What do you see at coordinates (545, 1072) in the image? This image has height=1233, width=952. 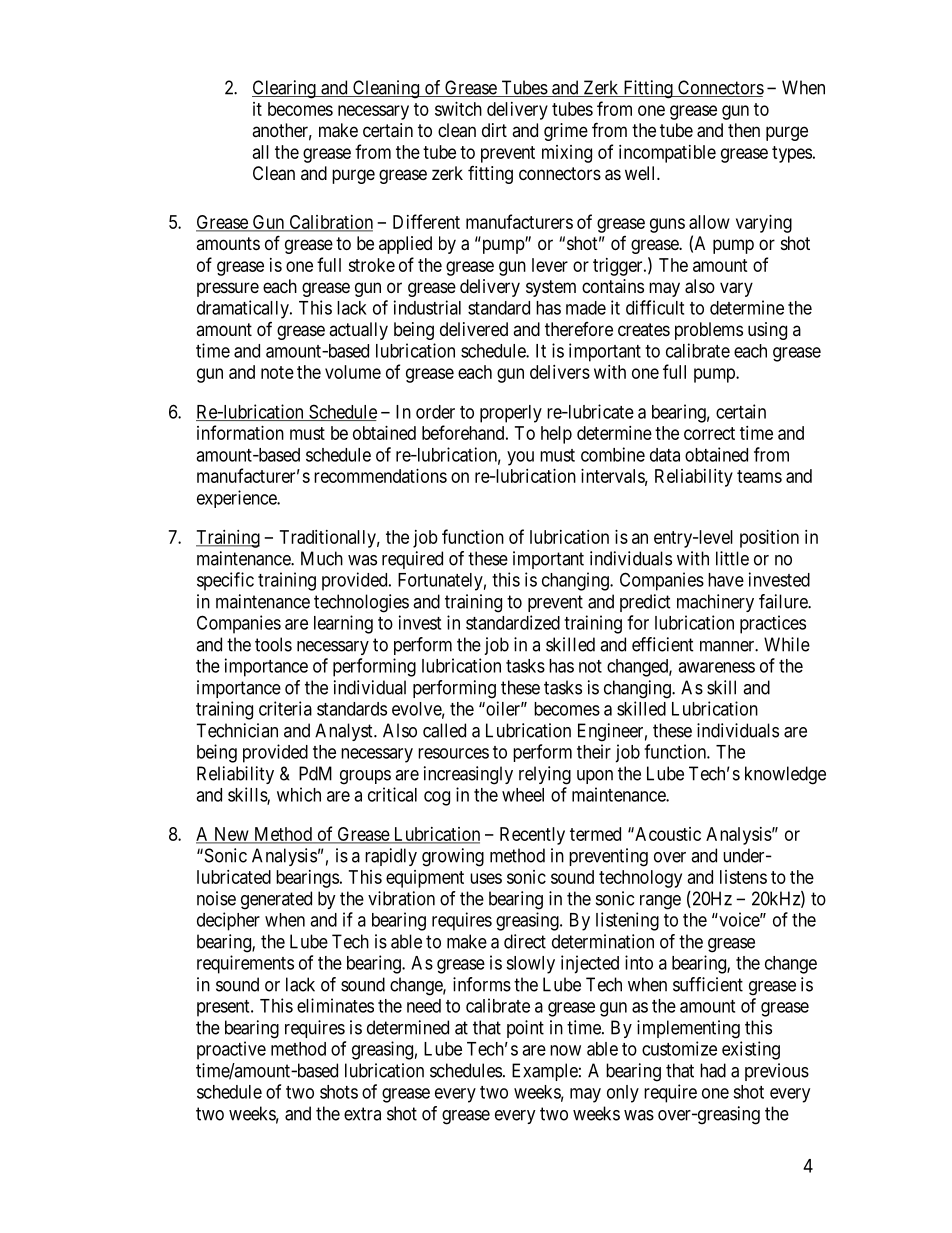 I see `Example` at bounding box center [545, 1072].
